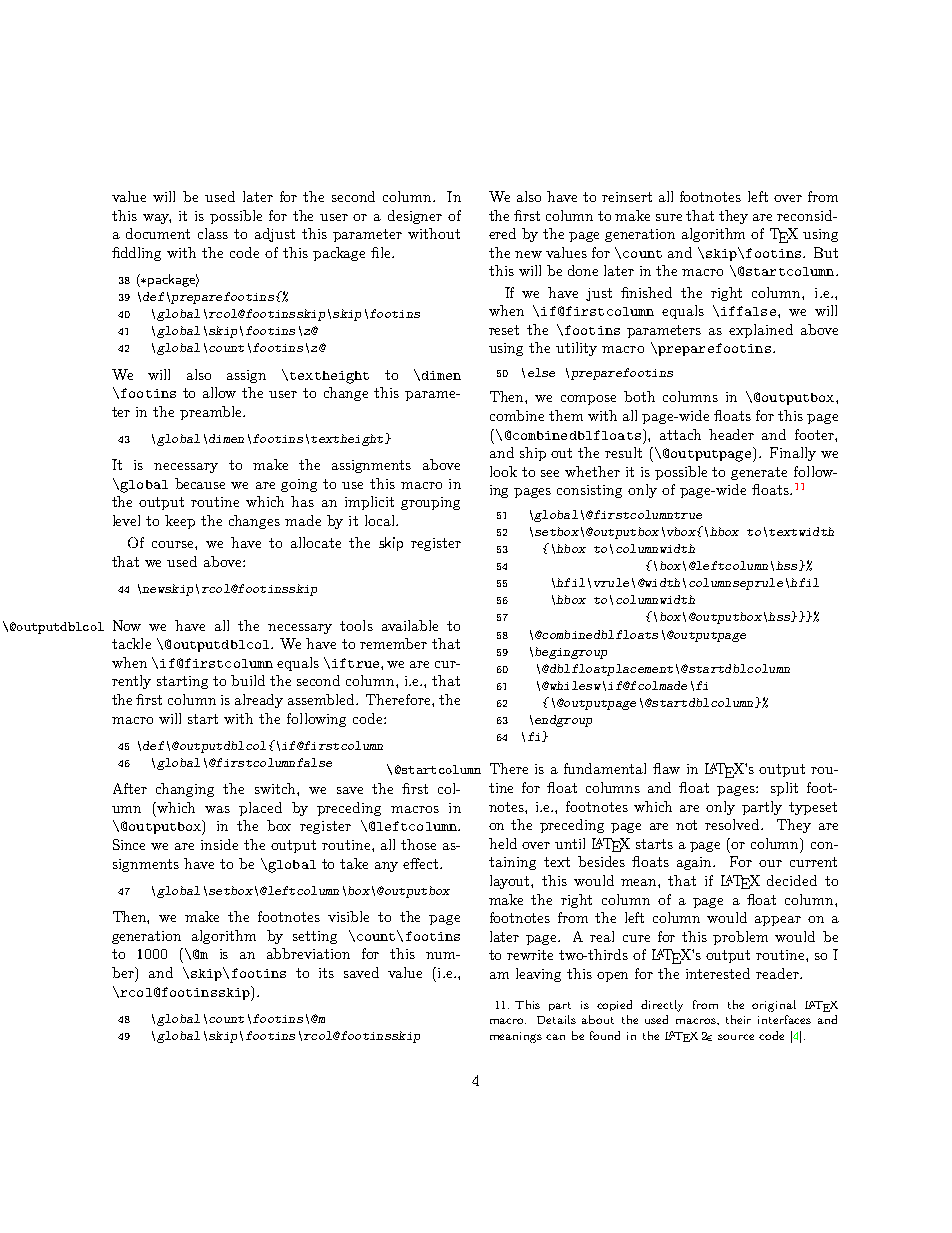 The width and height of the document is (952, 1233). Describe the element at coordinates (669, 217) in the document. I see `sure` at that location.
